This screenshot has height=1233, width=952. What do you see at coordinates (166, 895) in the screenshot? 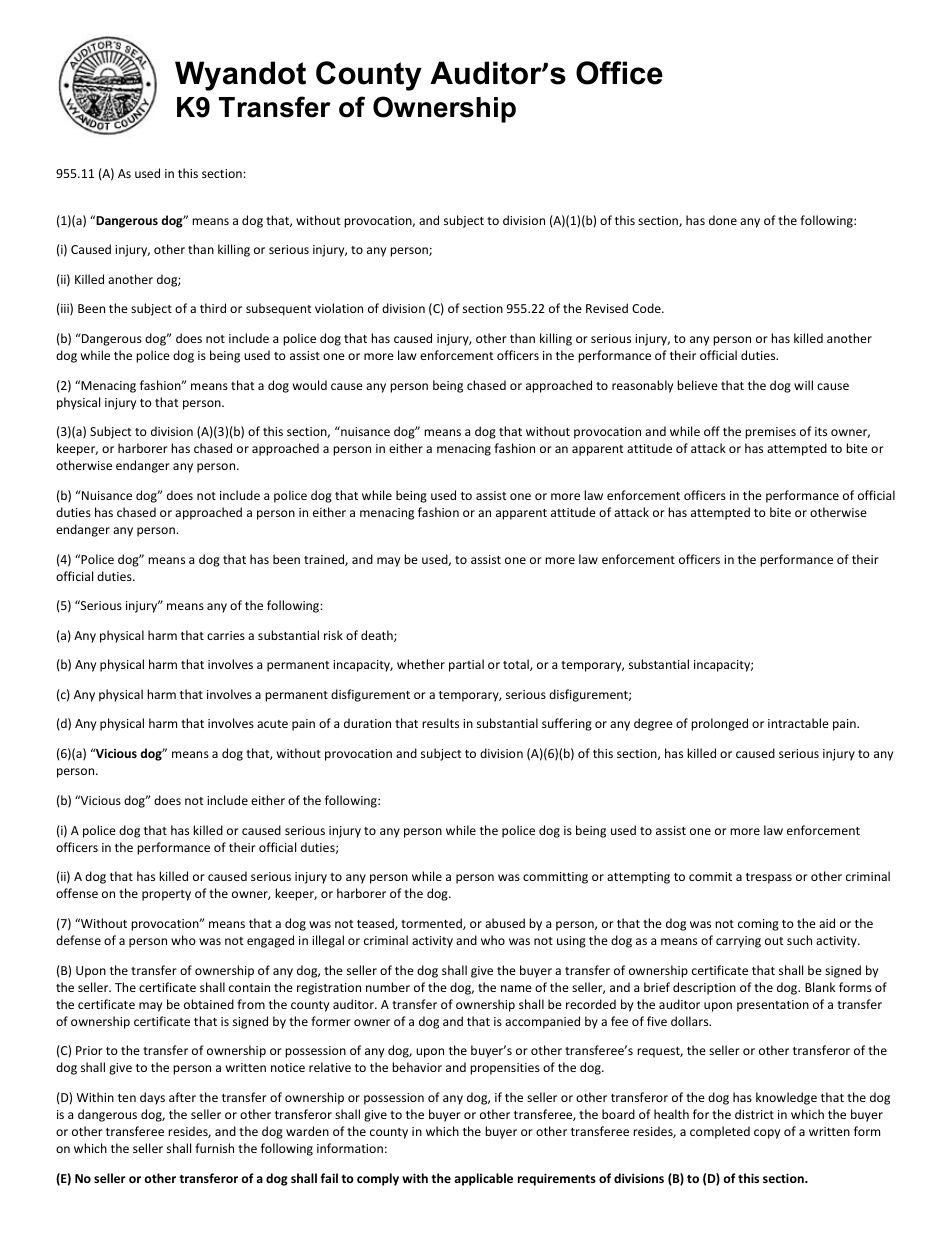
I see `property` at bounding box center [166, 895].
